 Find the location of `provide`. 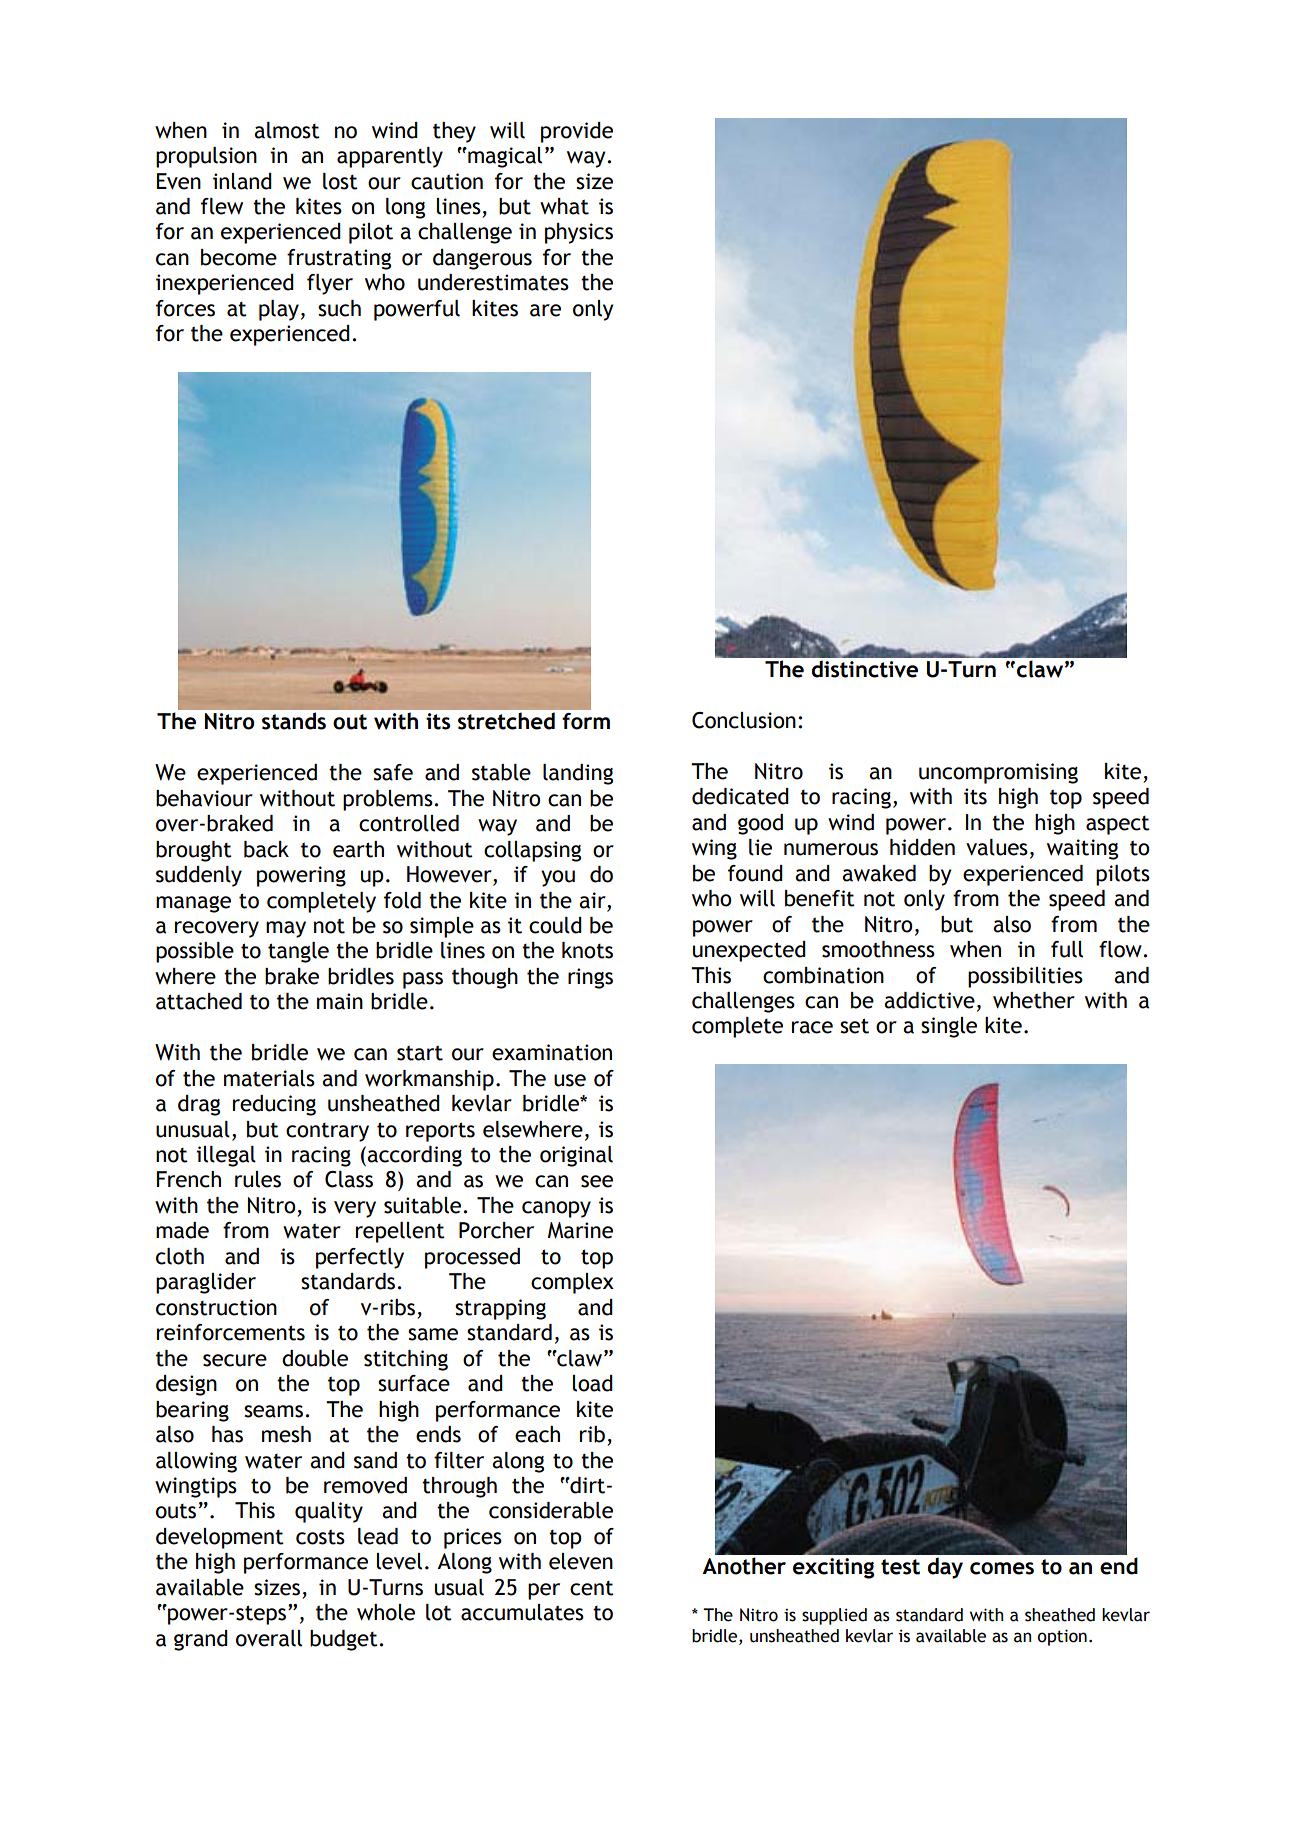

provide is located at coordinates (577, 132).
